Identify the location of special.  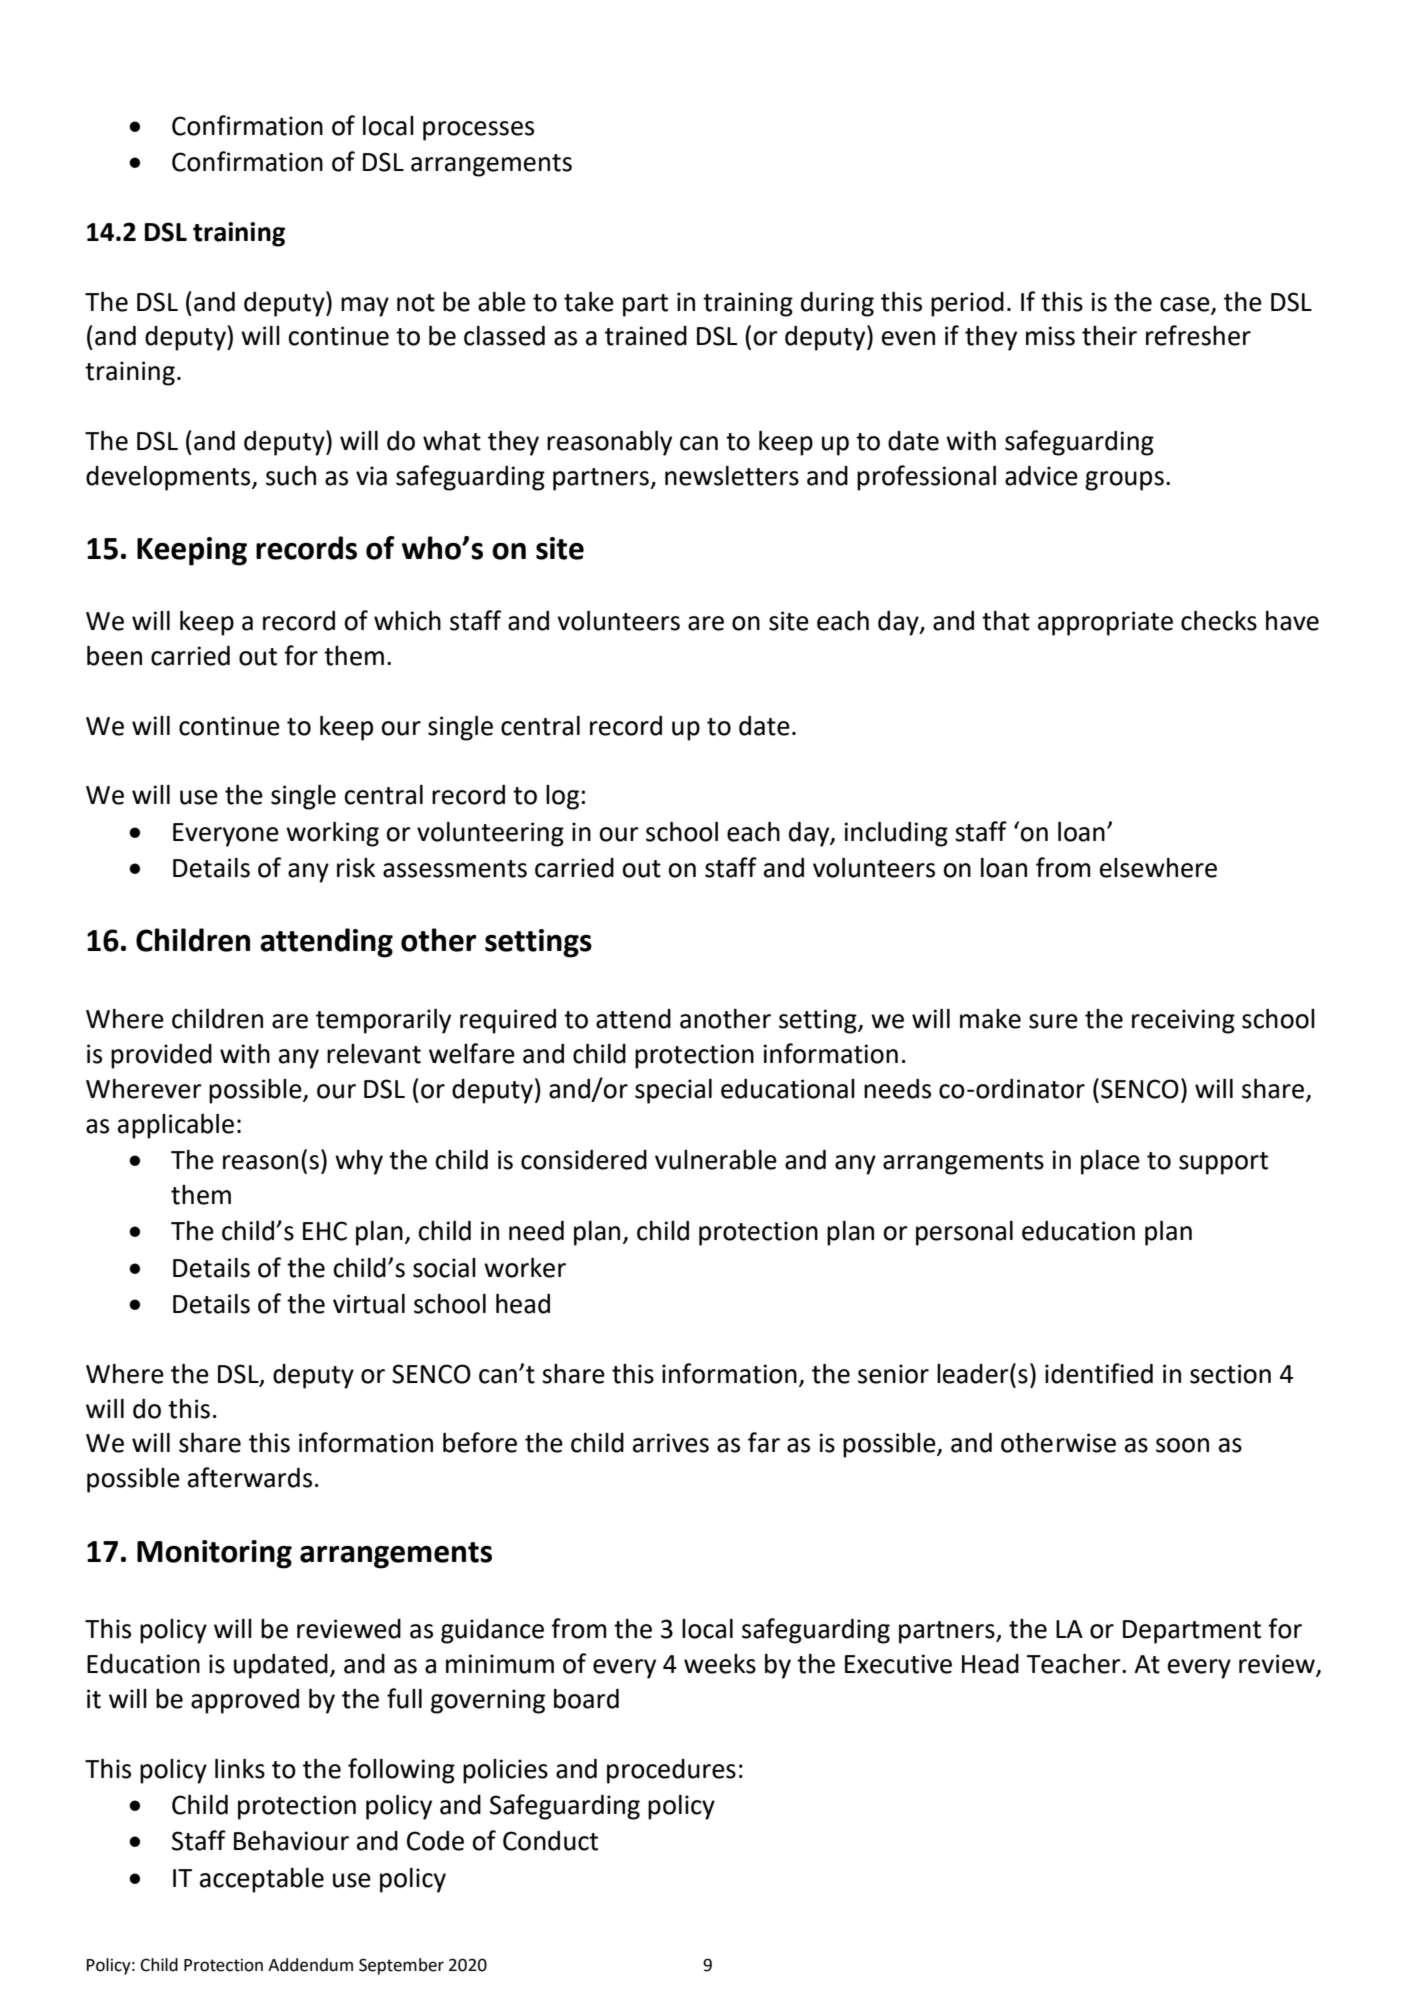
(673, 1091).
